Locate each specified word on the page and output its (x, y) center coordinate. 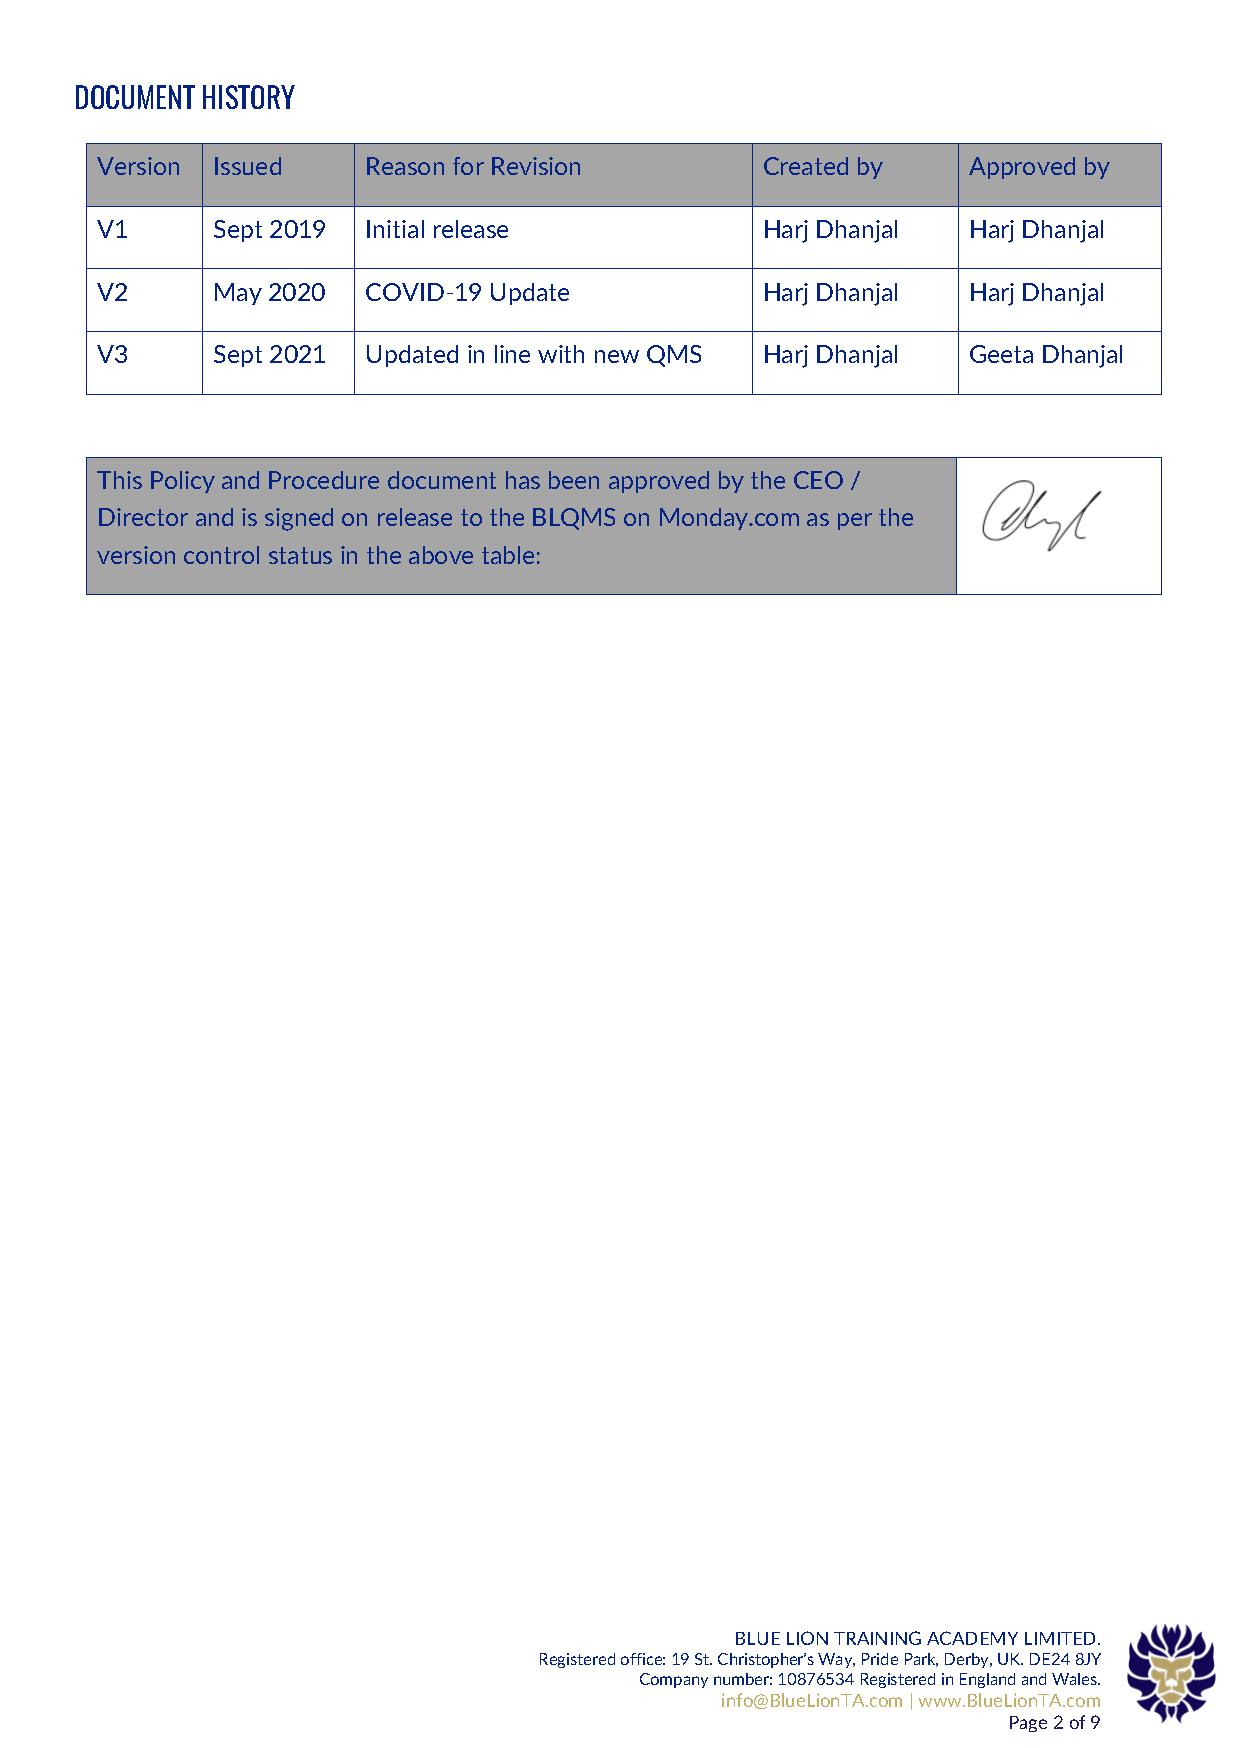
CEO (818, 480)
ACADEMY (972, 1638)
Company (674, 1680)
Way (836, 1660)
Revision (536, 166)
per (855, 521)
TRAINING (877, 1638)
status (300, 555)
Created (806, 166)
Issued (248, 166)
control (221, 555)
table (508, 555)
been (574, 480)
